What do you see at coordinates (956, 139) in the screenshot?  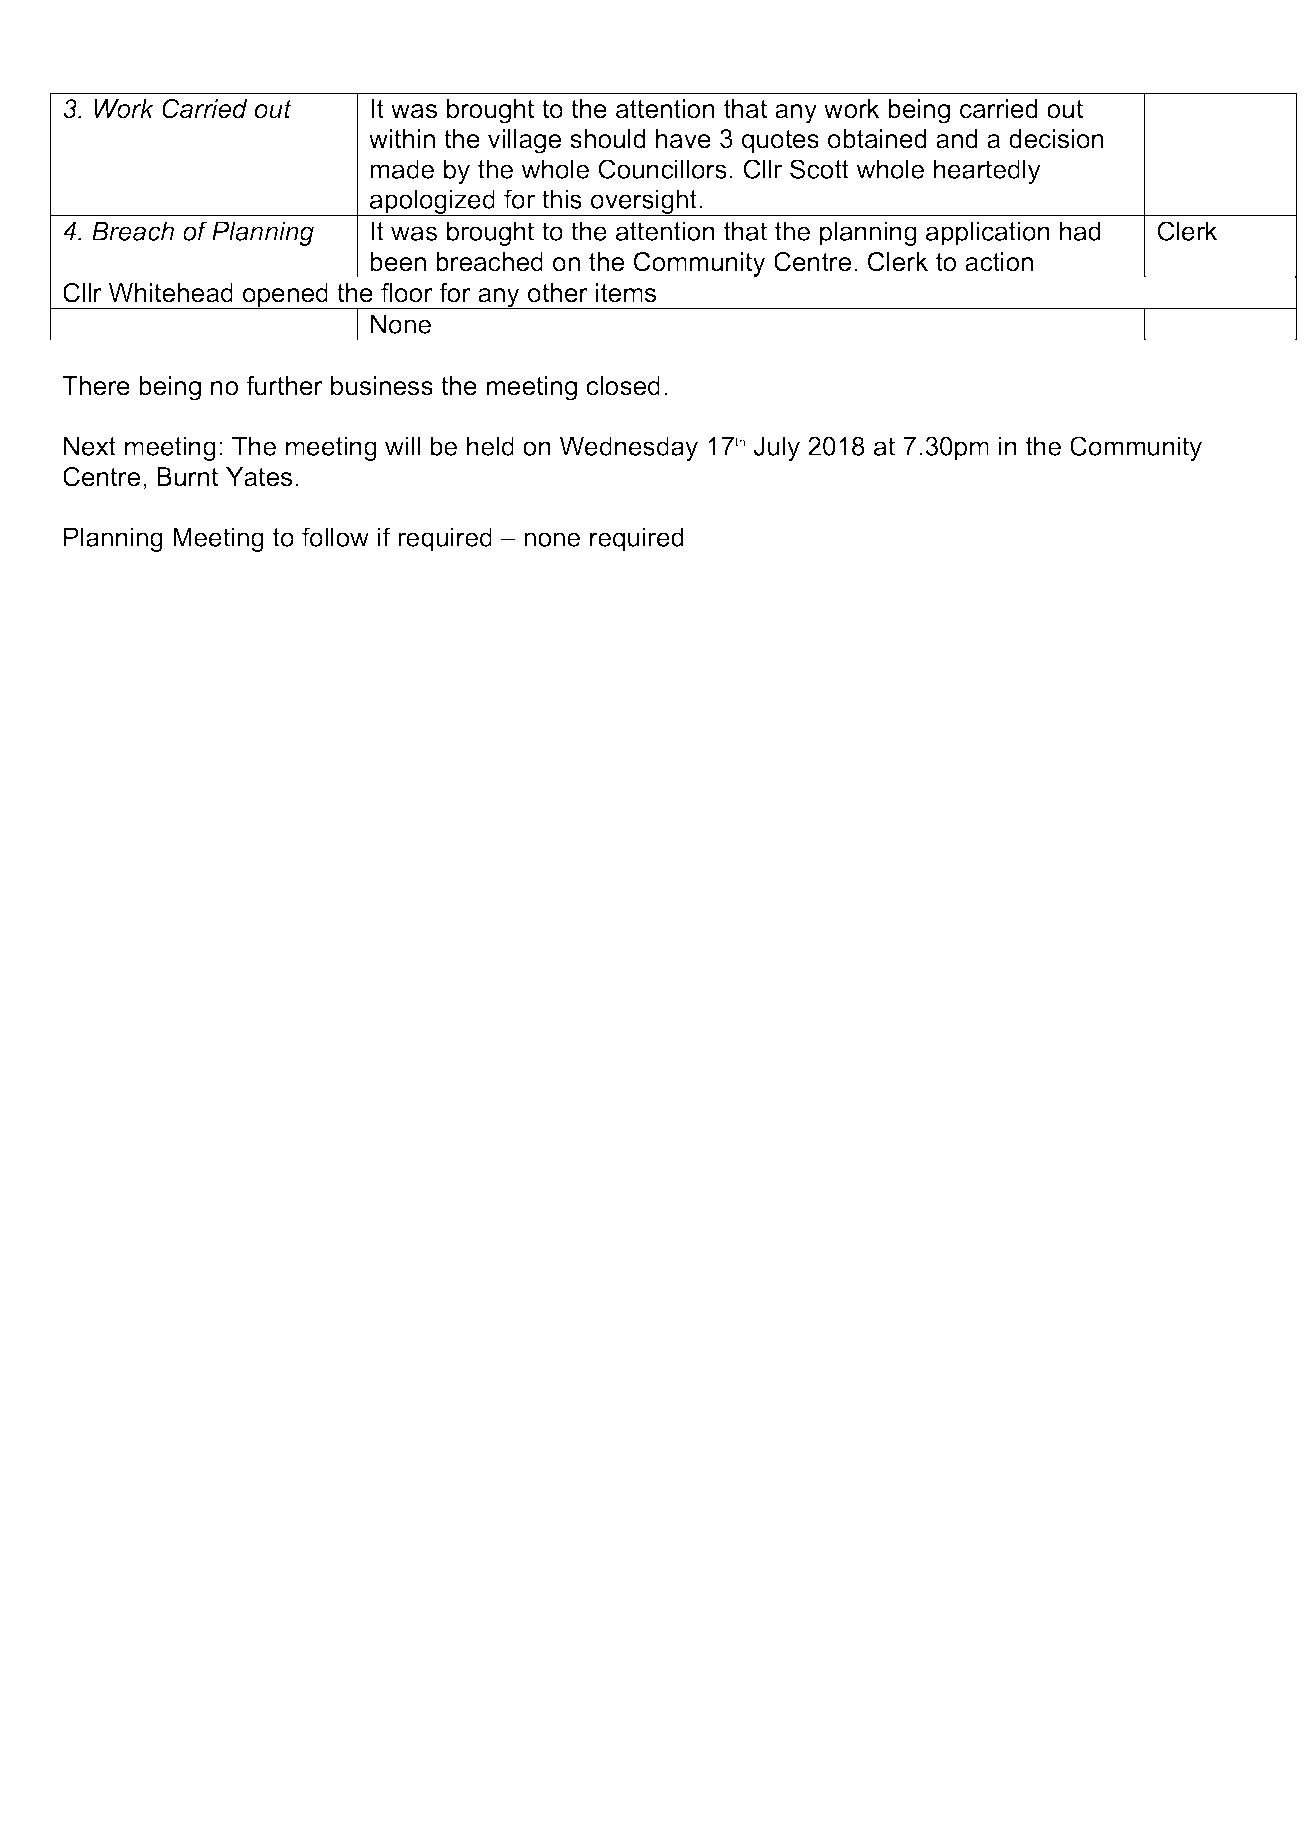 I see `and` at bounding box center [956, 139].
